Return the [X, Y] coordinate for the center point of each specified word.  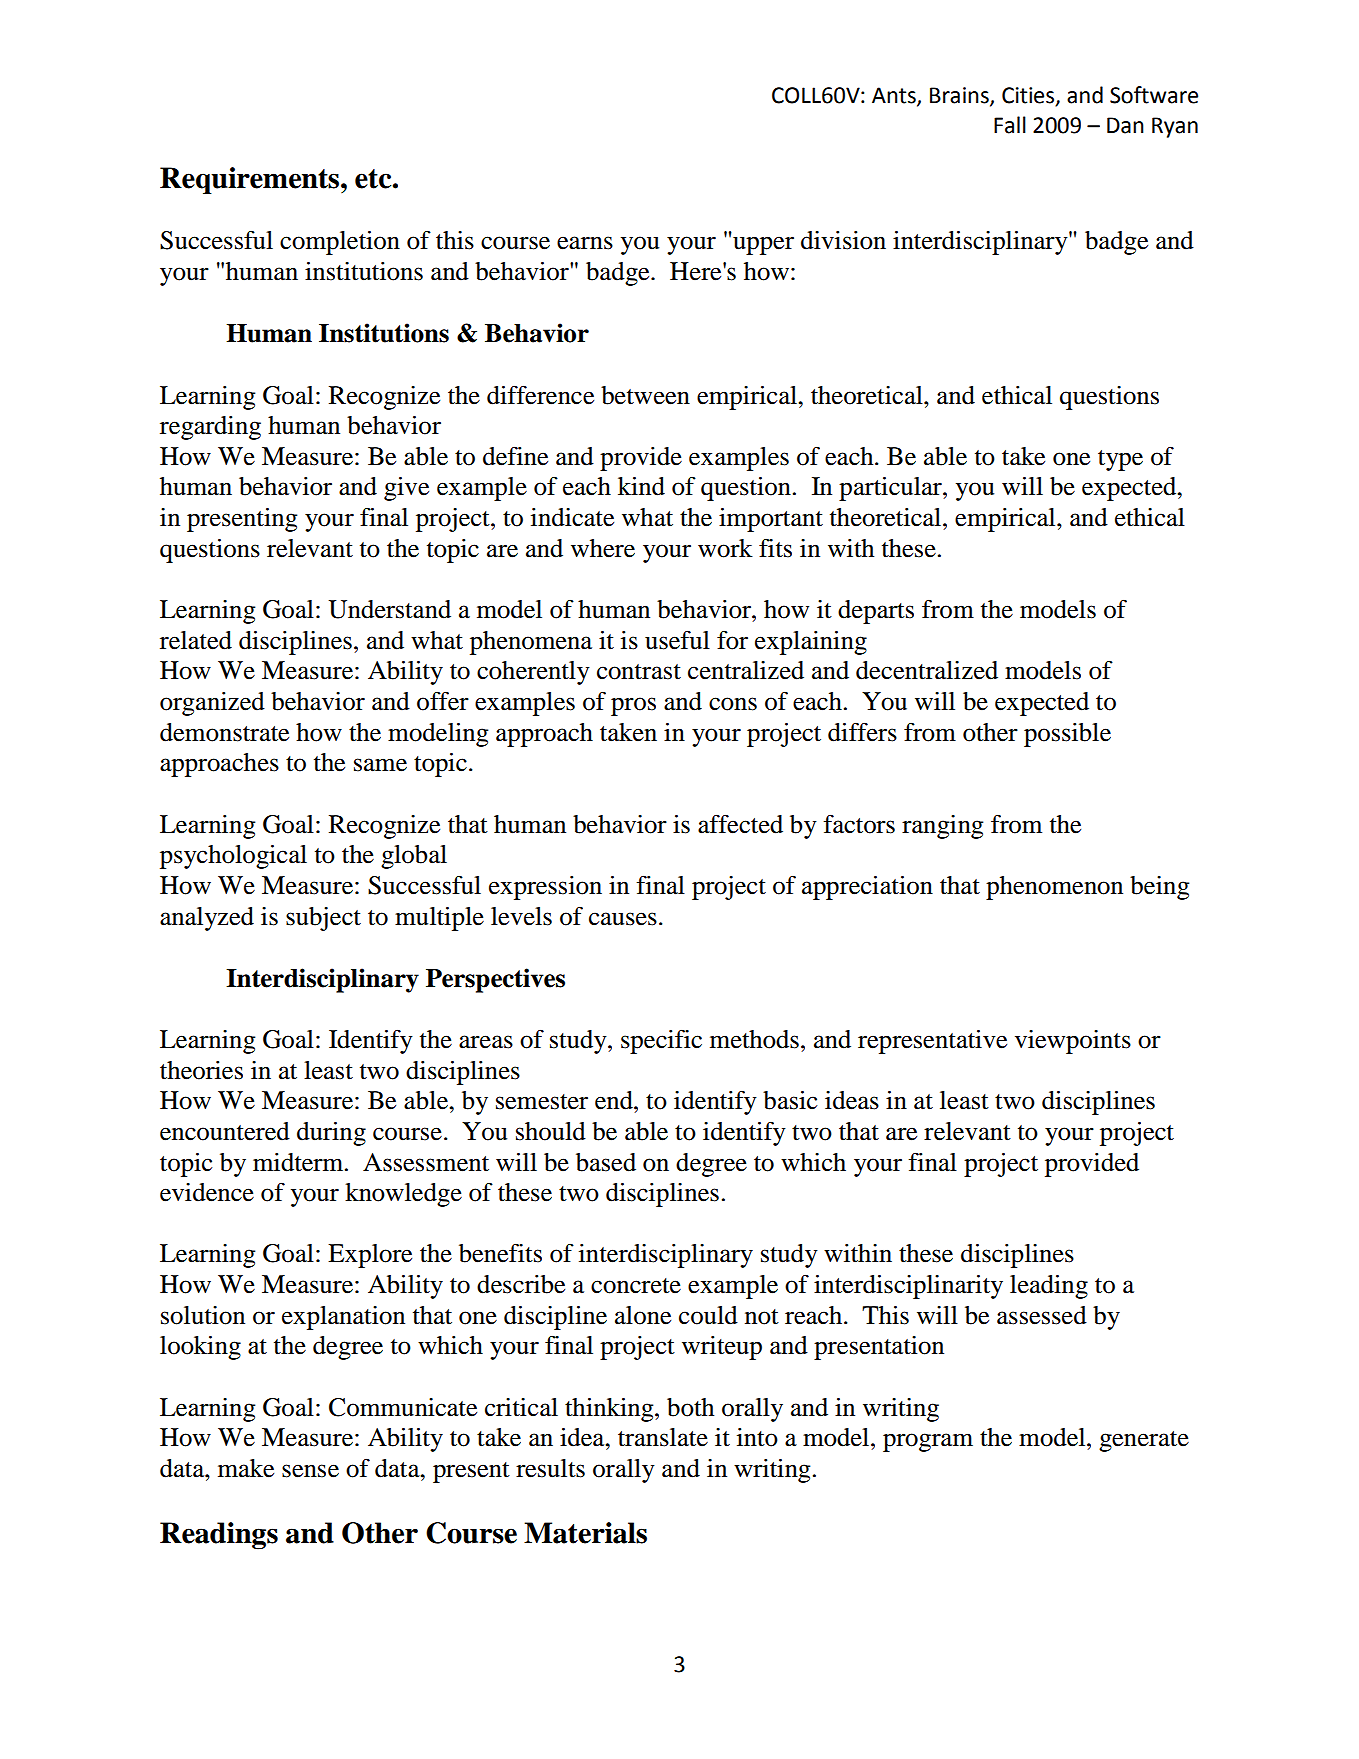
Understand [390, 609]
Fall [1010, 125]
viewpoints [1073, 1042]
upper [763, 245]
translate [663, 1437]
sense [310, 1471]
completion [340, 243]
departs [876, 612]
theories [201, 1070]
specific [661, 1042]
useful [677, 640]
